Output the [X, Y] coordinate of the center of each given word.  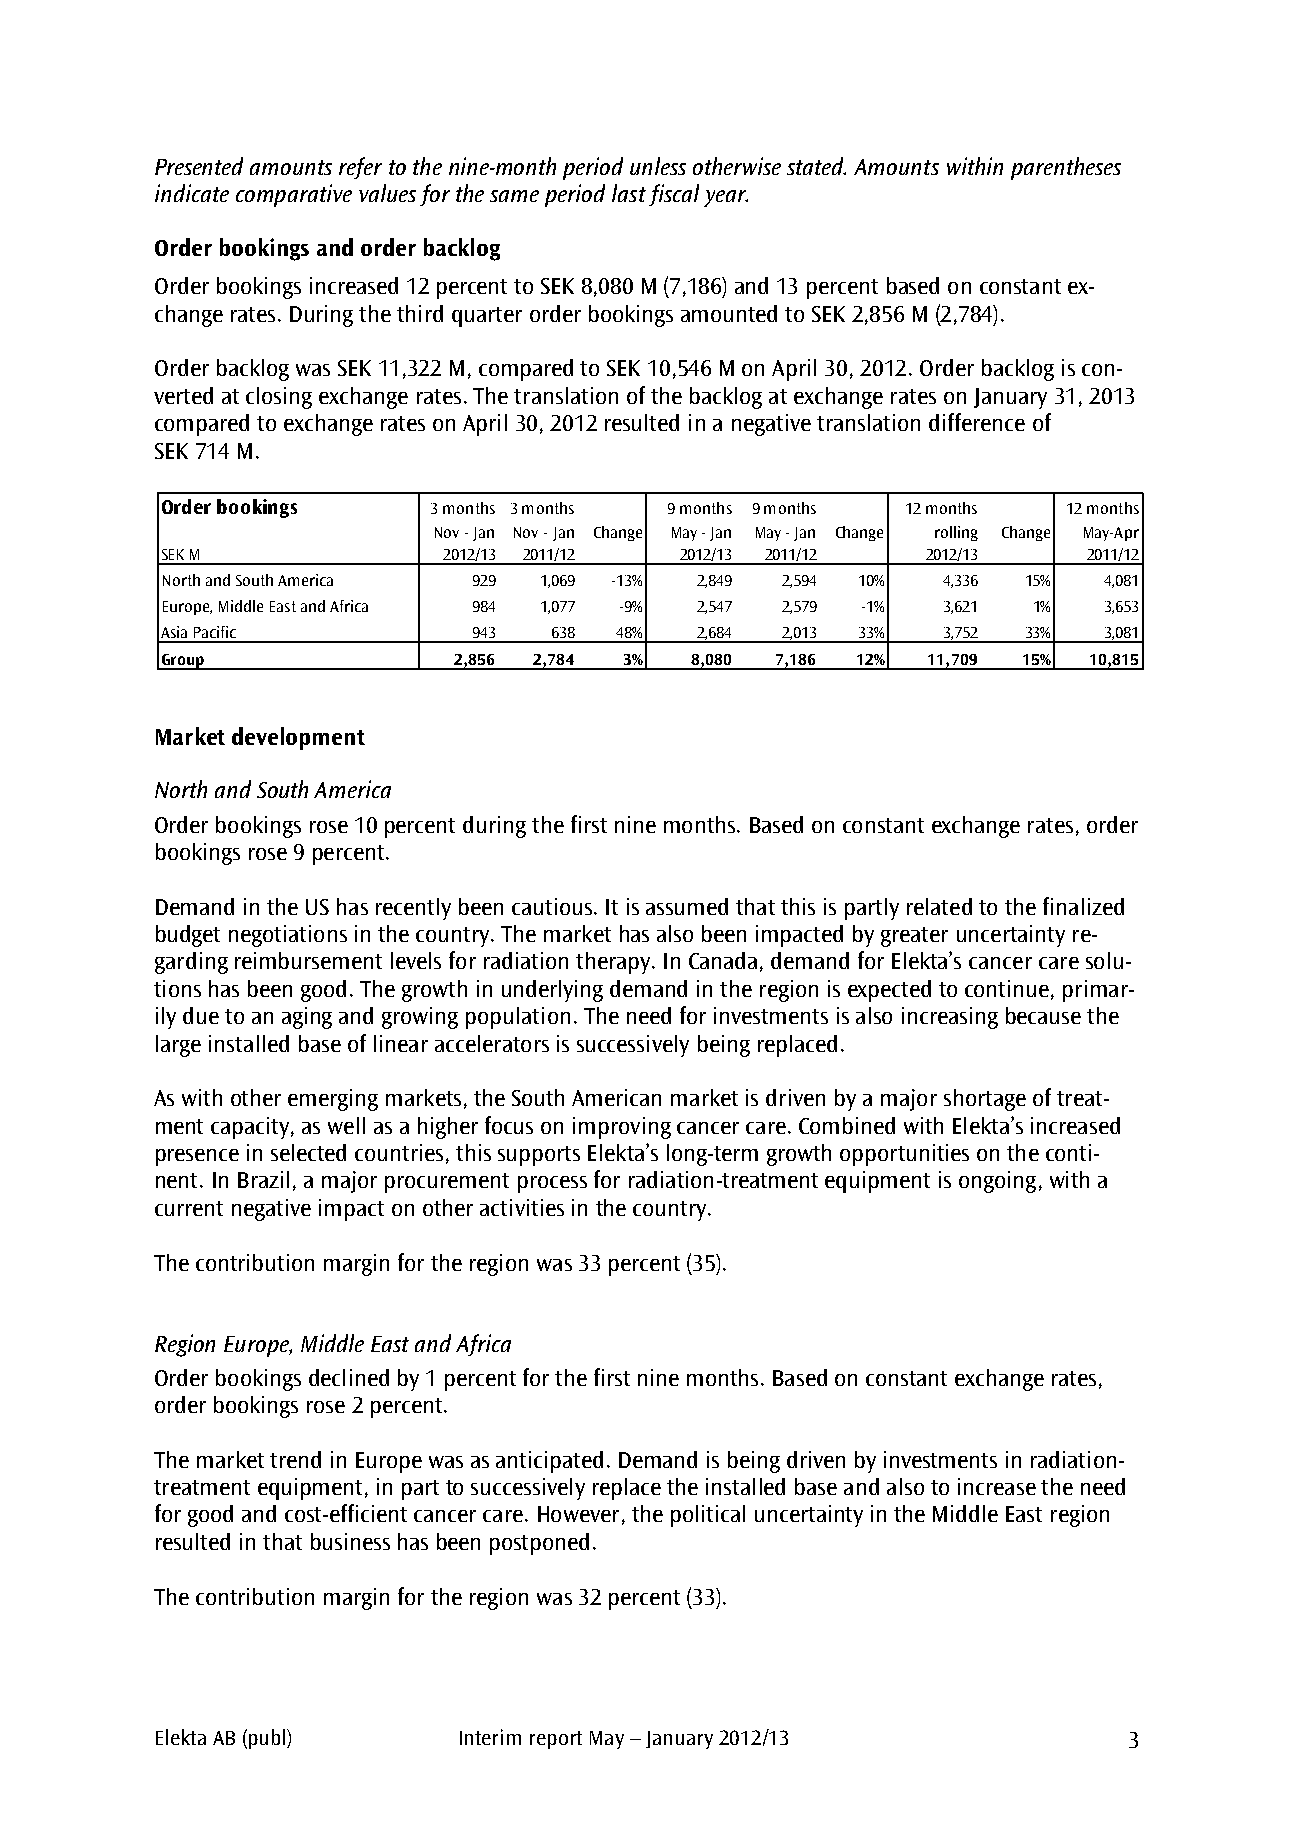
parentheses [1066, 168]
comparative [294, 195]
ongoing [997, 1182]
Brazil [263, 1179]
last [629, 193]
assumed [687, 906]
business [350, 1541]
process [552, 1184]
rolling [956, 533]
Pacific [215, 632]
